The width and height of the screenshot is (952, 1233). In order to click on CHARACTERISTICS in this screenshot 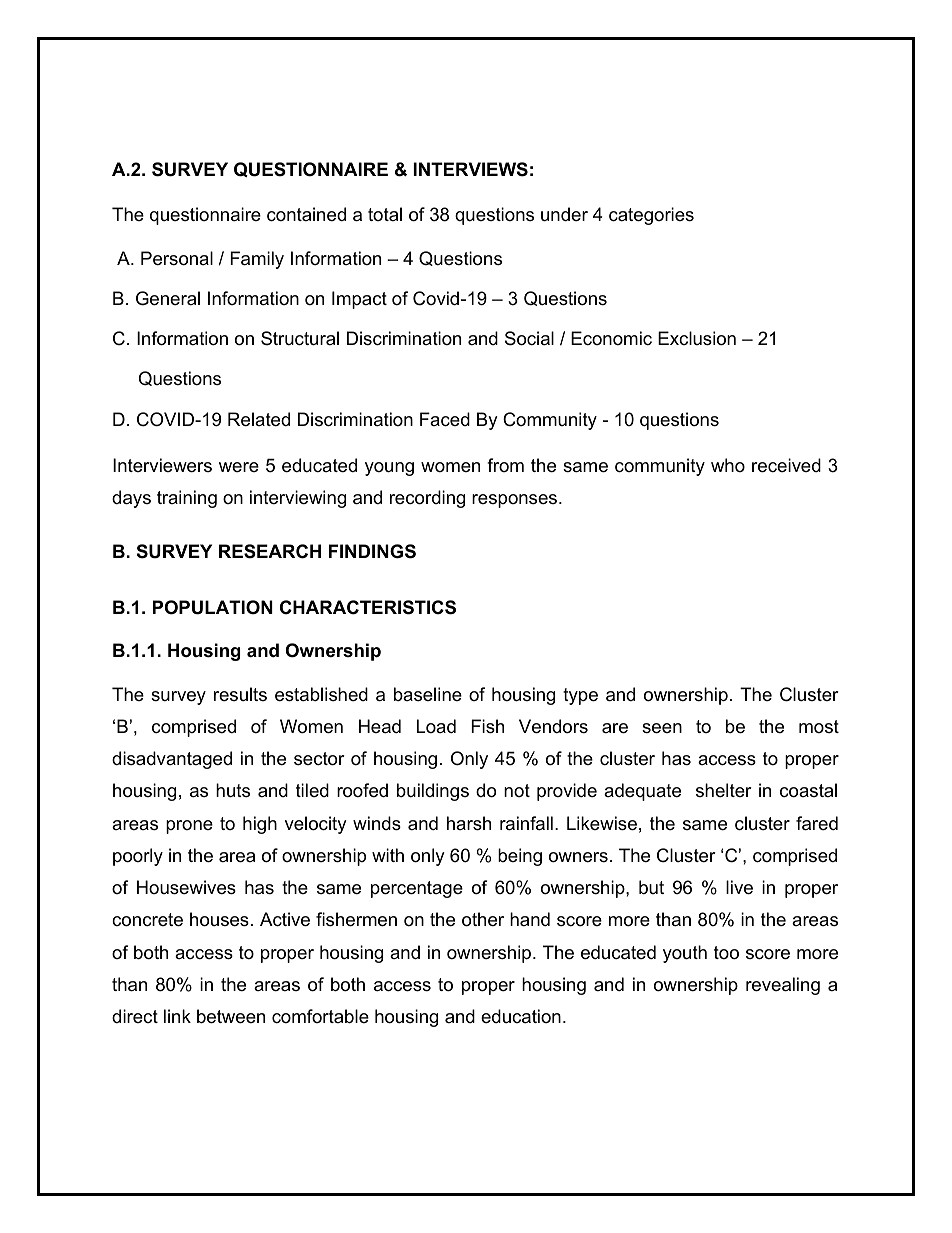, I will do `click(368, 607)`.
